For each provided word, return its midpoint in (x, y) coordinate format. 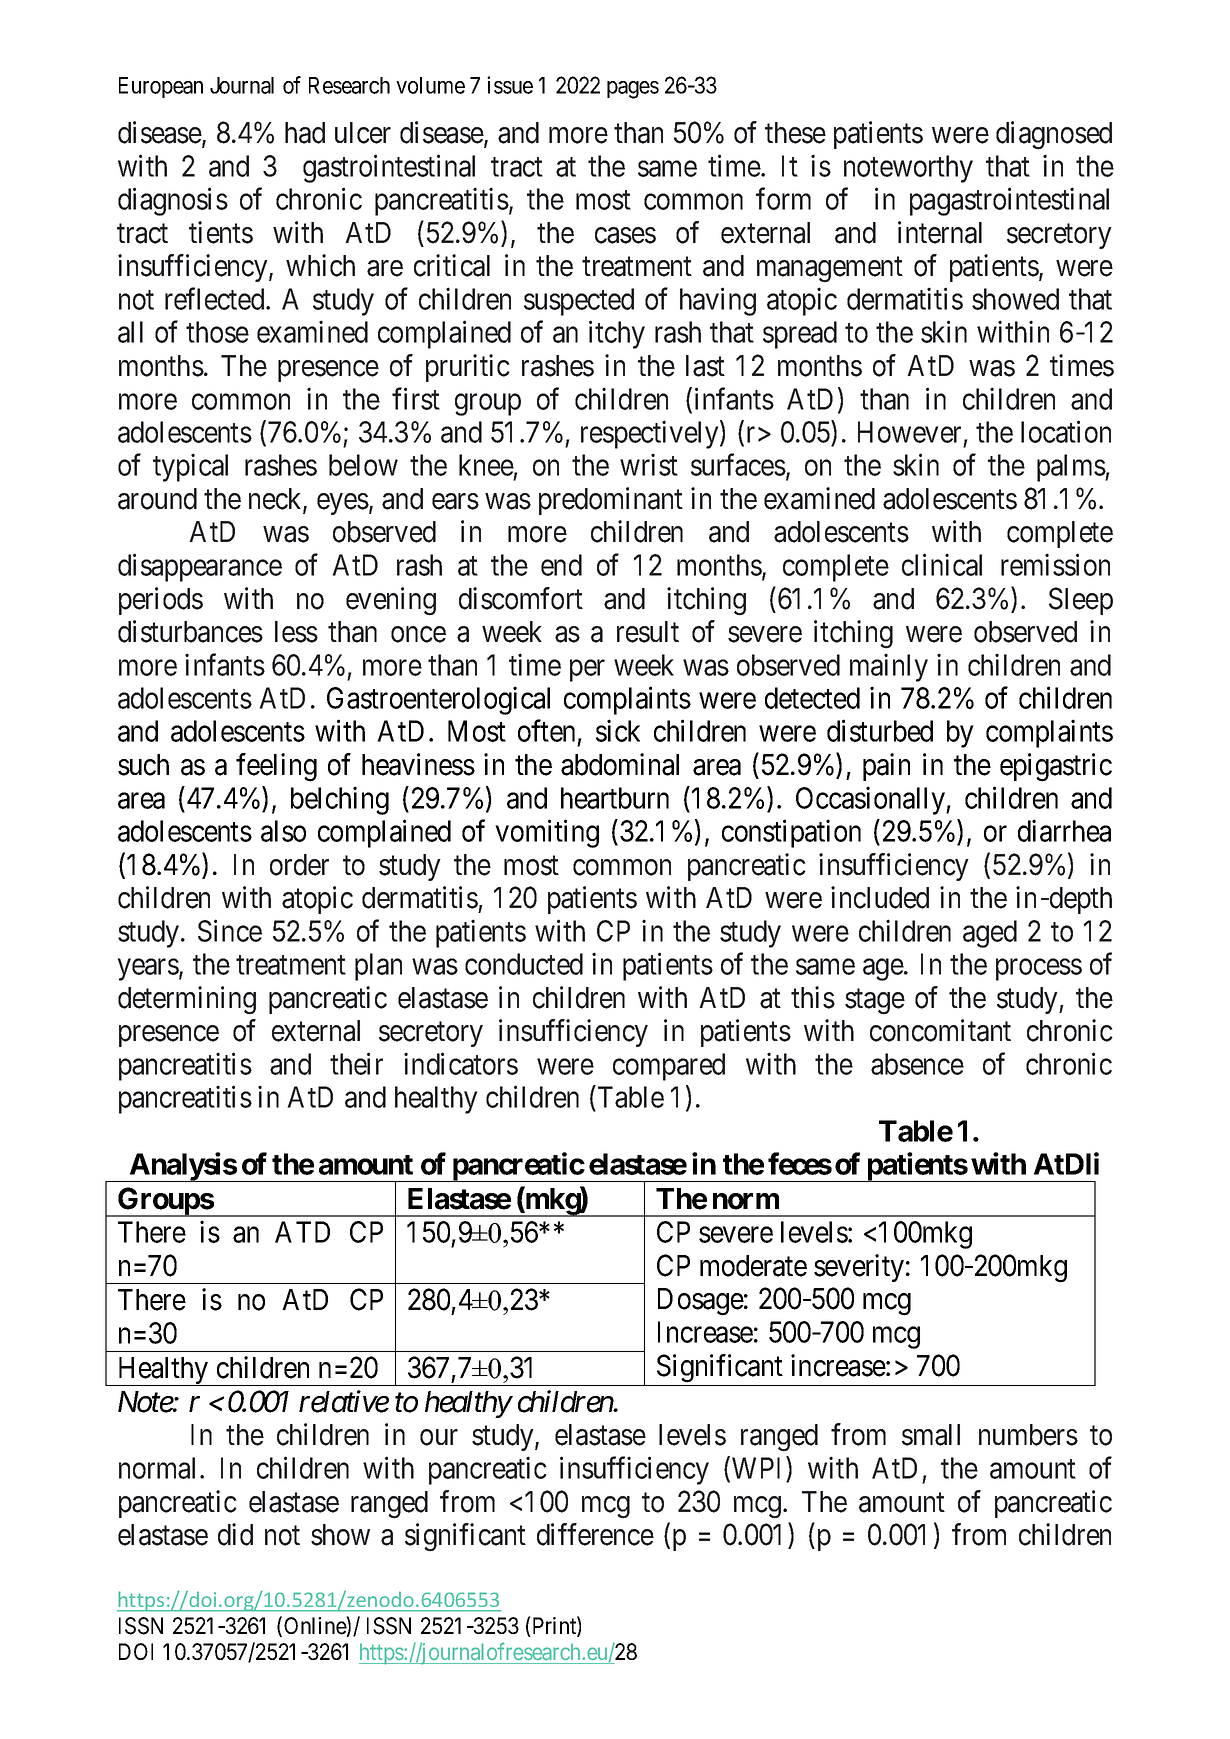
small (931, 1435)
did (235, 1534)
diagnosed (1054, 135)
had (305, 133)
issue (510, 85)
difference (595, 1534)
